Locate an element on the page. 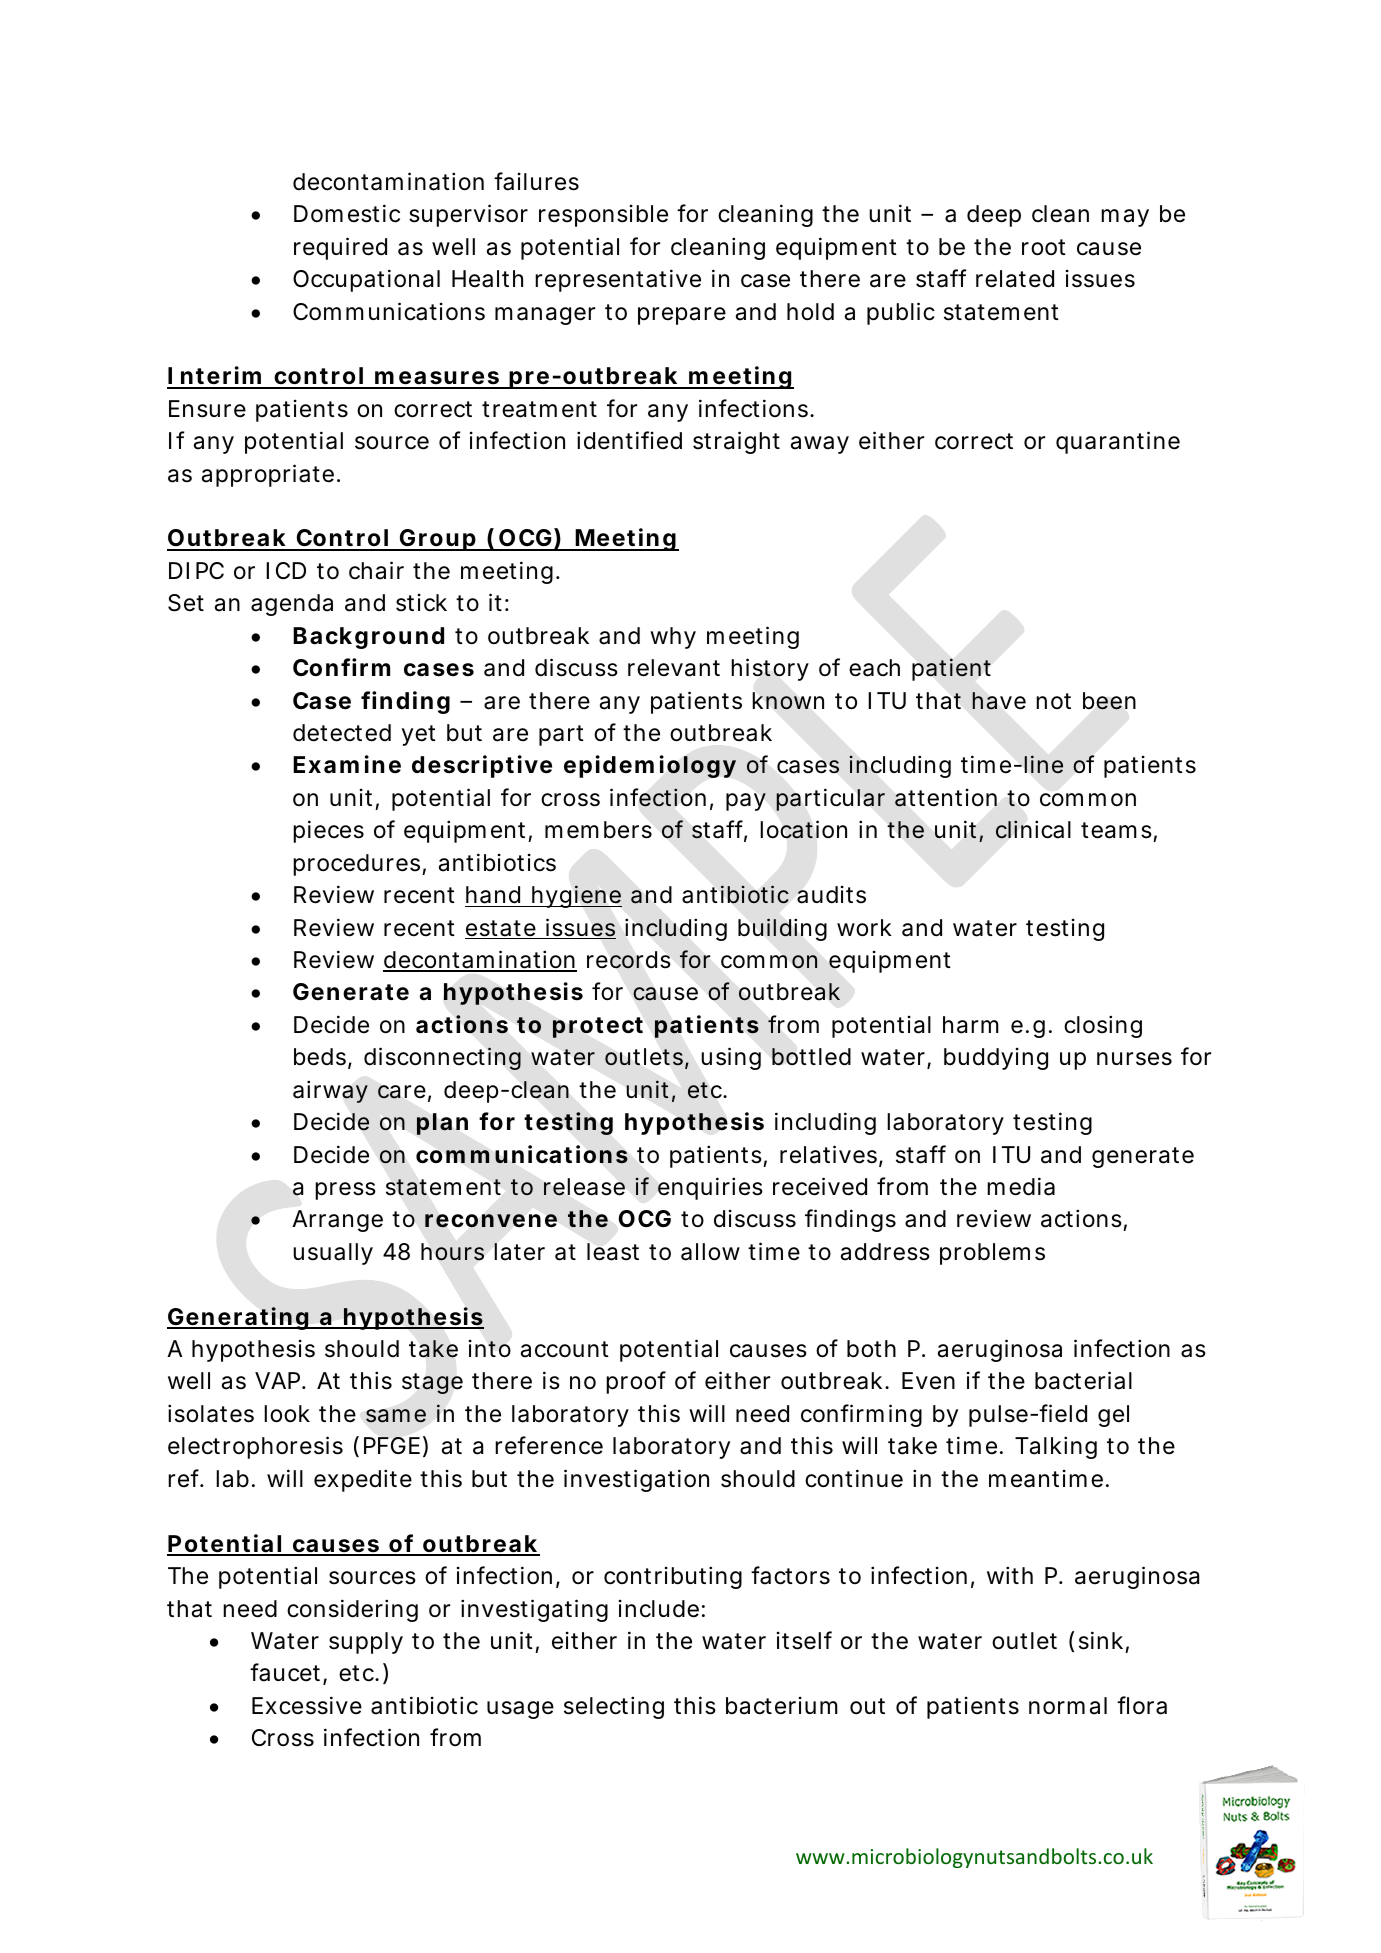 The height and width of the page is (1953, 1381). Excessive is located at coordinates (307, 1705).
